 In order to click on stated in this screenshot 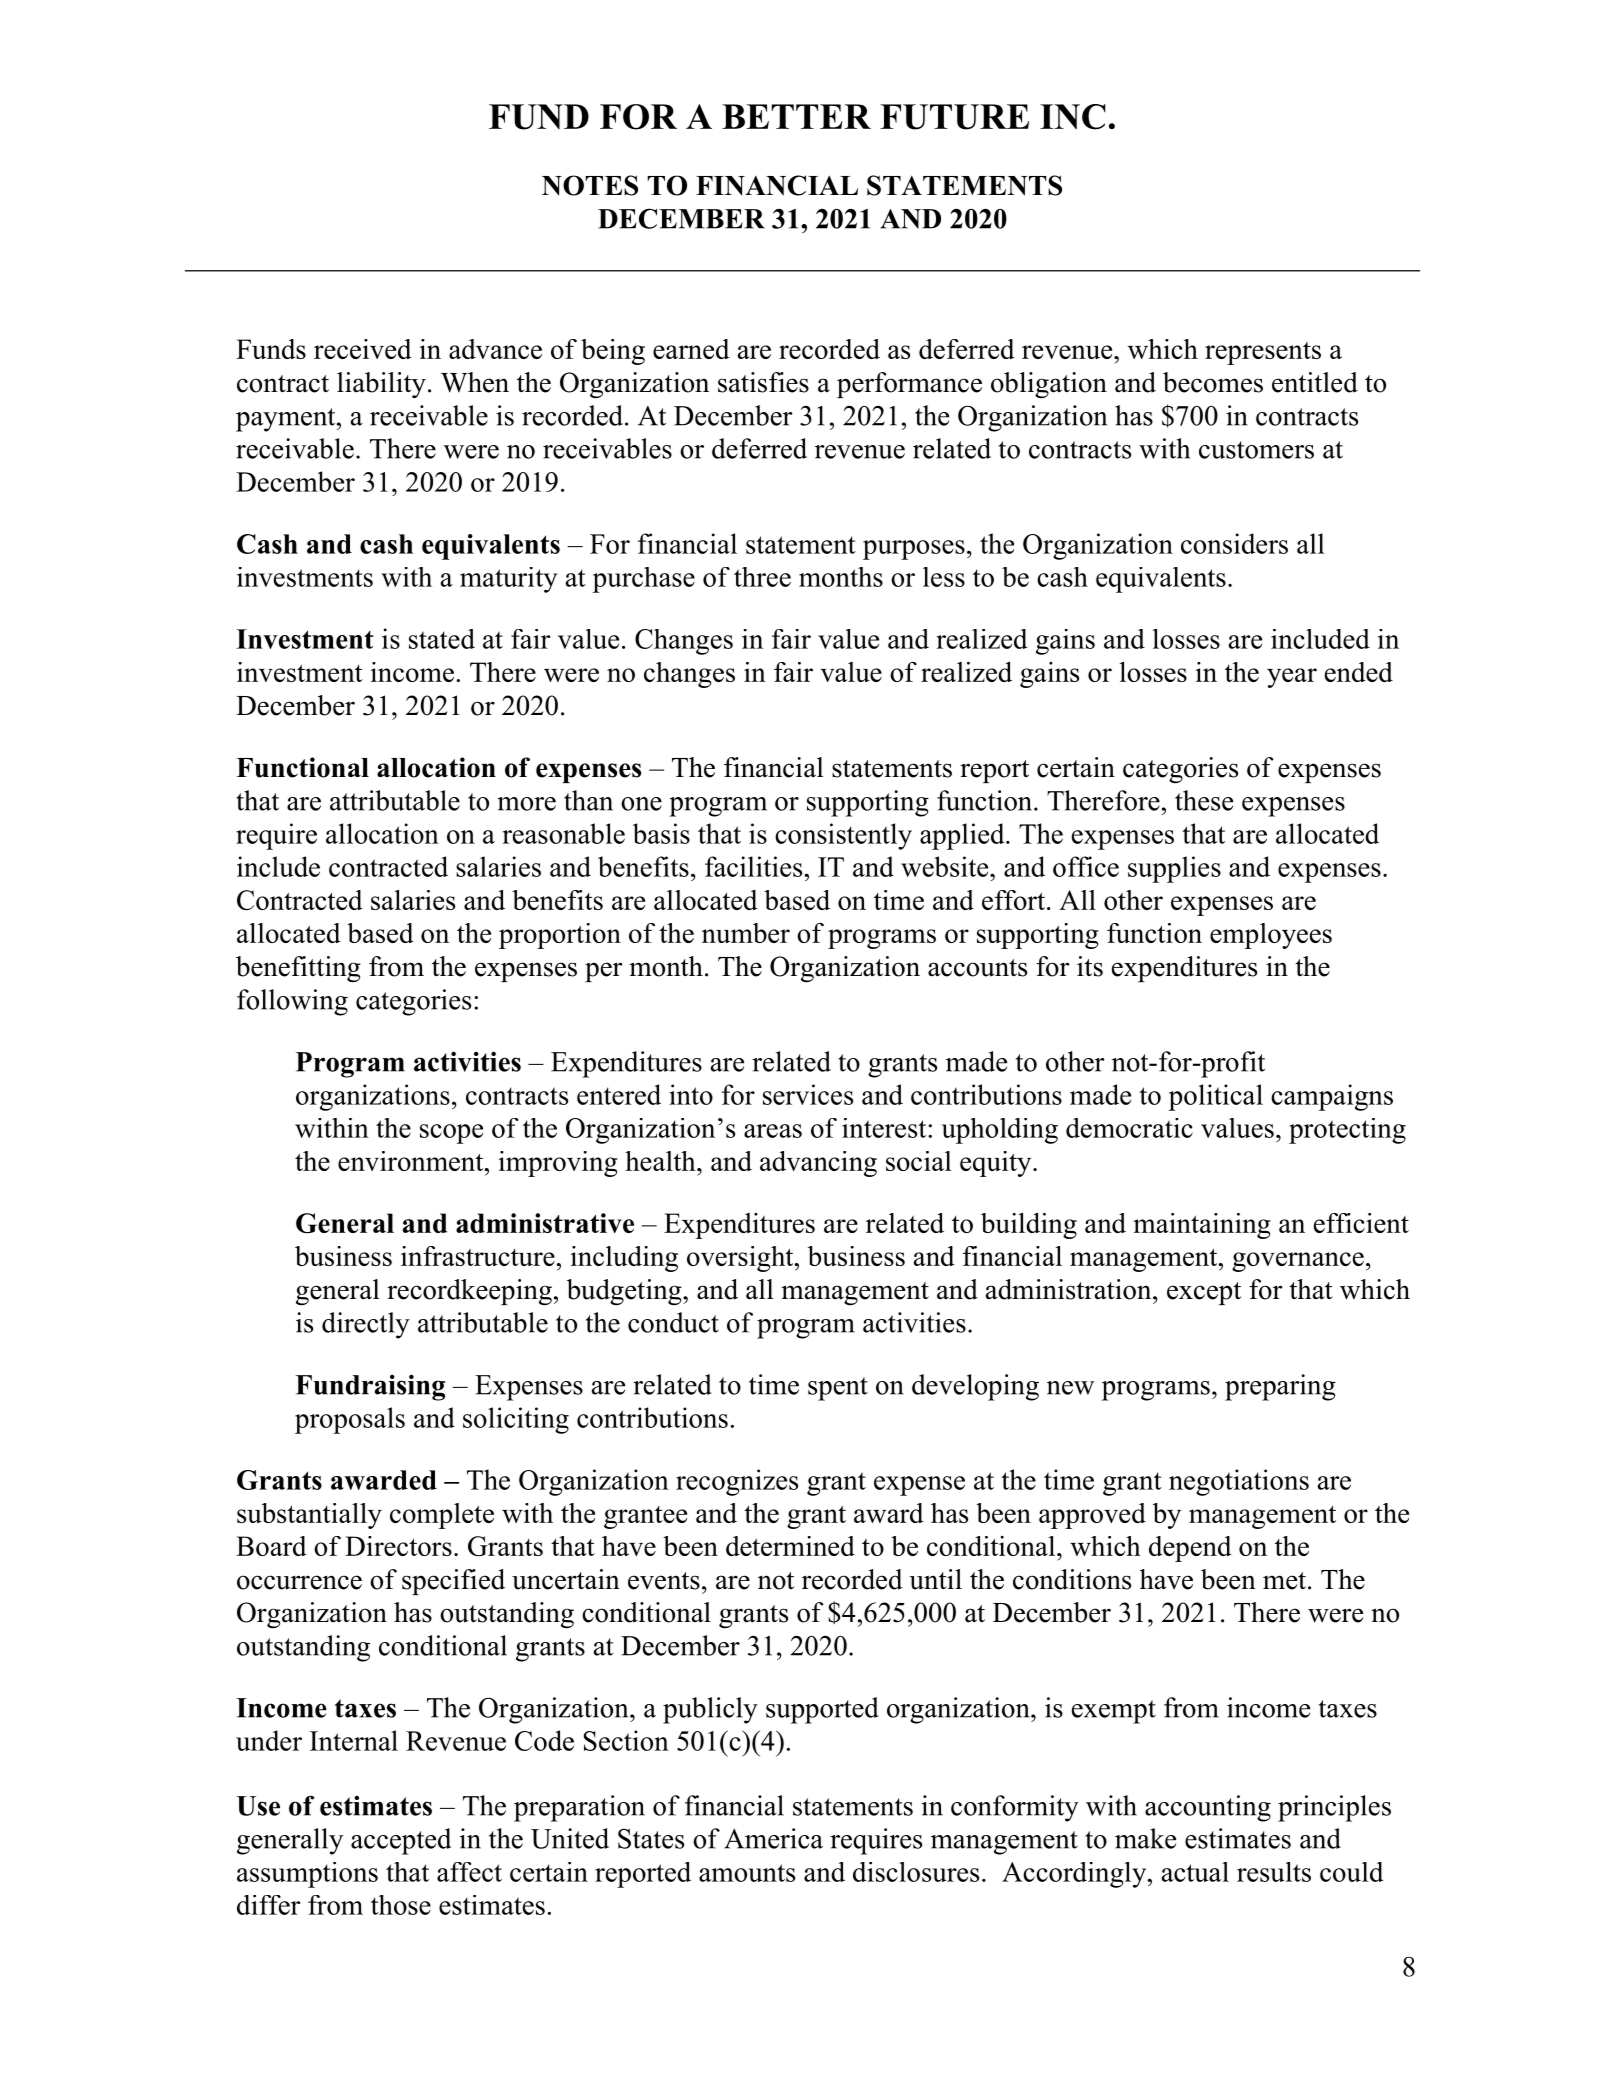, I will do `click(442, 639)`.
